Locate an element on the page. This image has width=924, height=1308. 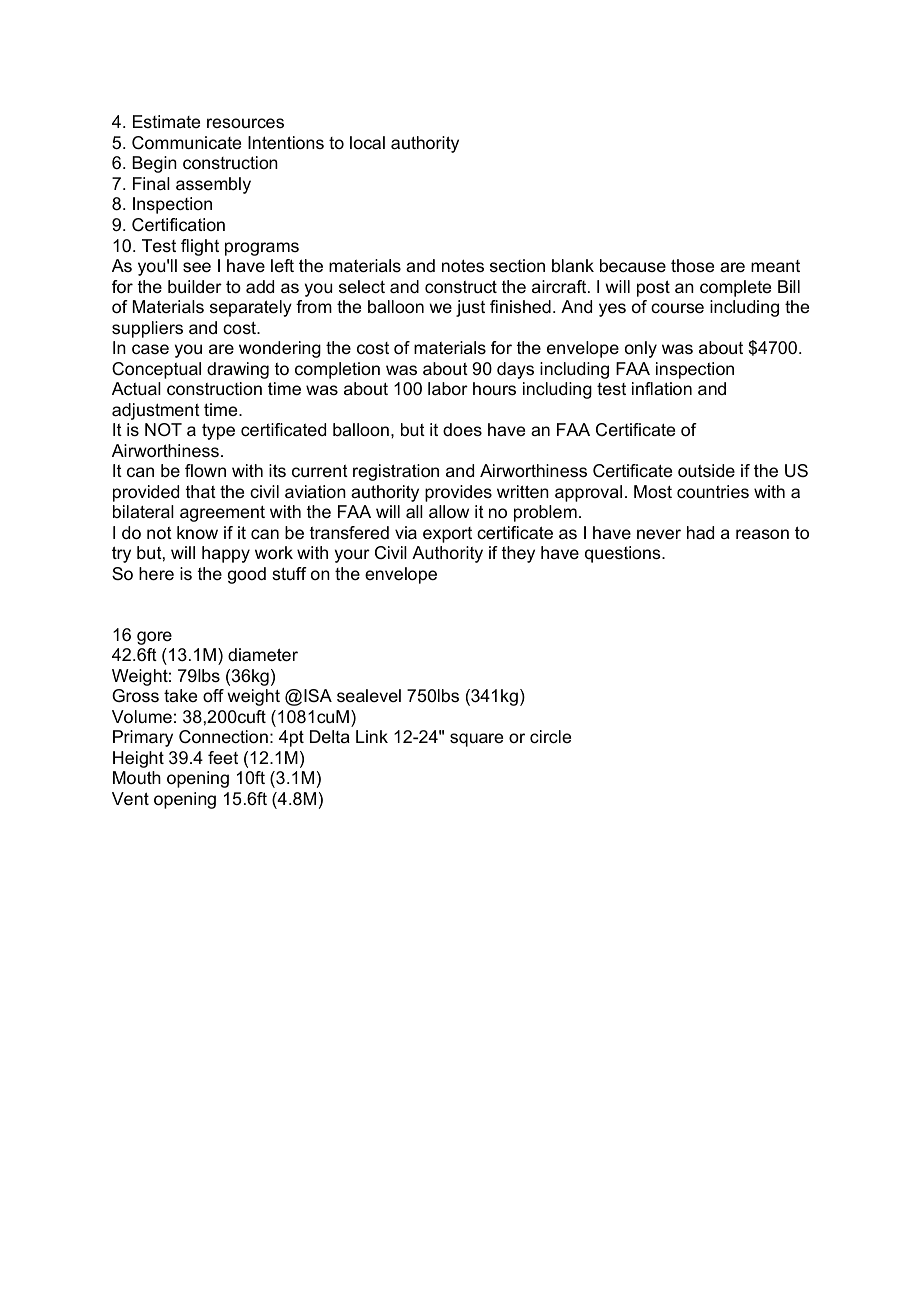
flown is located at coordinates (205, 470).
